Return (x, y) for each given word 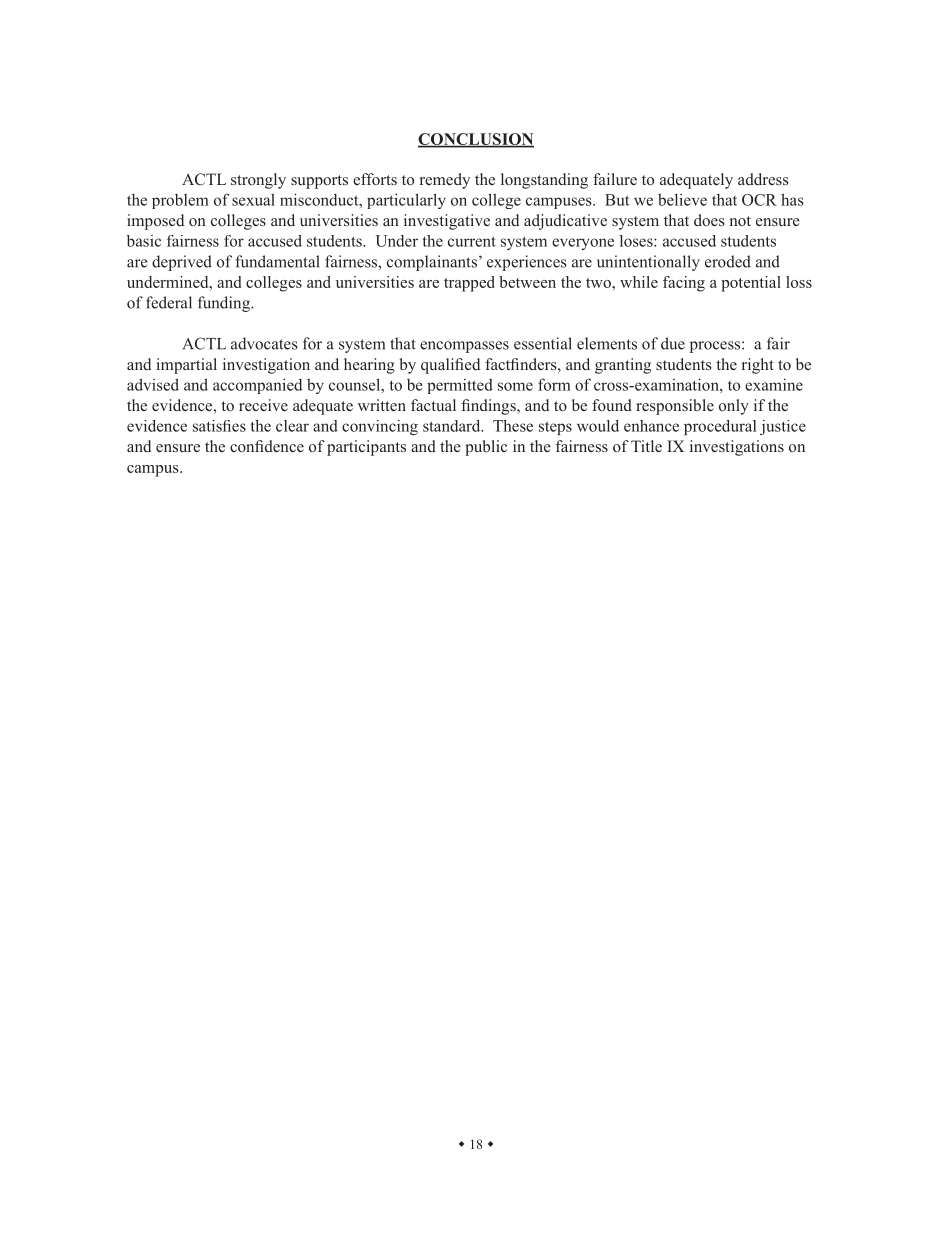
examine (774, 384)
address (763, 179)
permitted (460, 386)
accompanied (257, 386)
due (673, 343)
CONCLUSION (476, 140)
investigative (447, 222)
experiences (527, 263)
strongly (258, 181)
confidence (267, 446)
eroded (728, 261)
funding (225, 304)
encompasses (464, 347)
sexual (253, 199)
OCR (759, 200)
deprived (182, 263)
